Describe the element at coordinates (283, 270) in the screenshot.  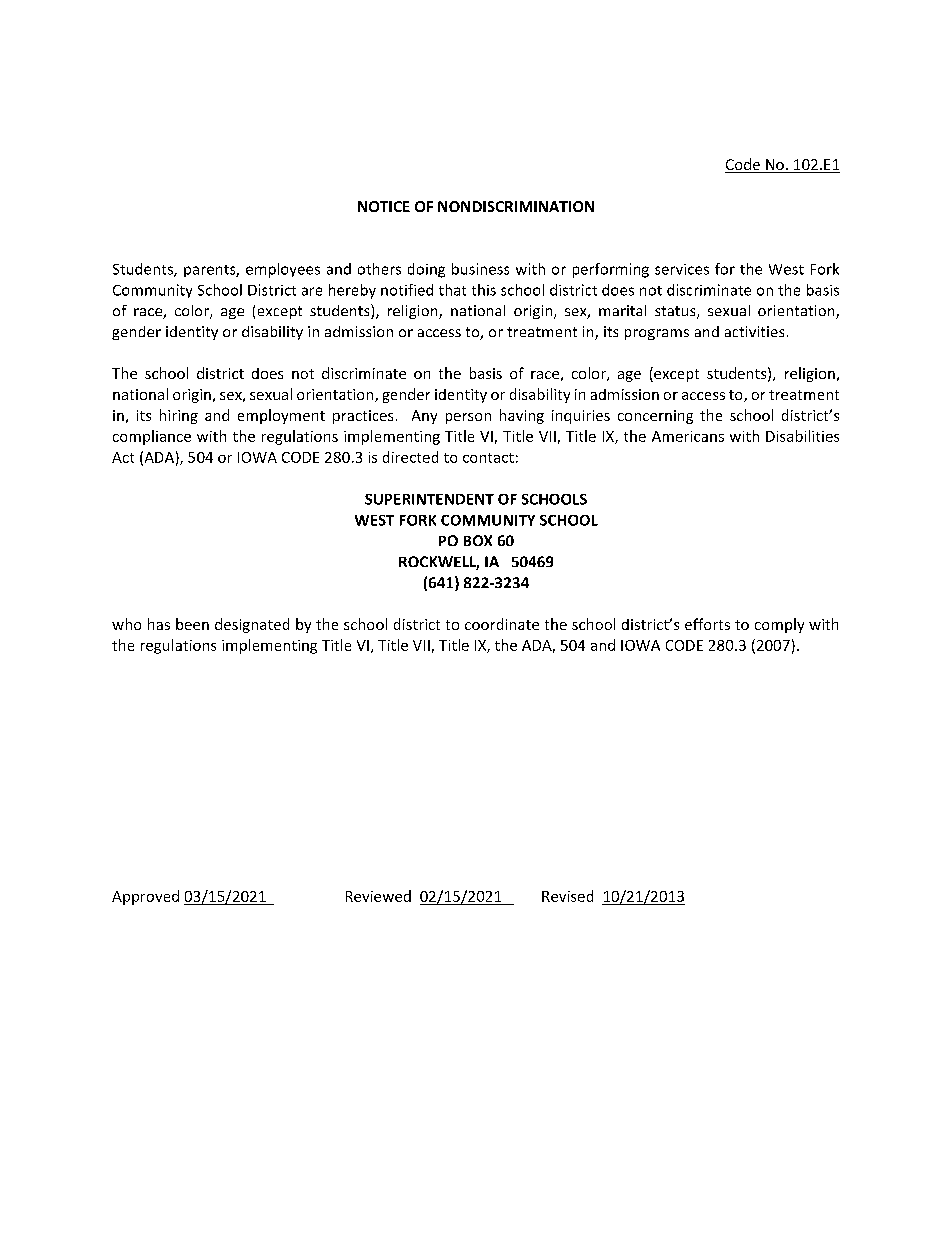
I see `employees` at that location.
